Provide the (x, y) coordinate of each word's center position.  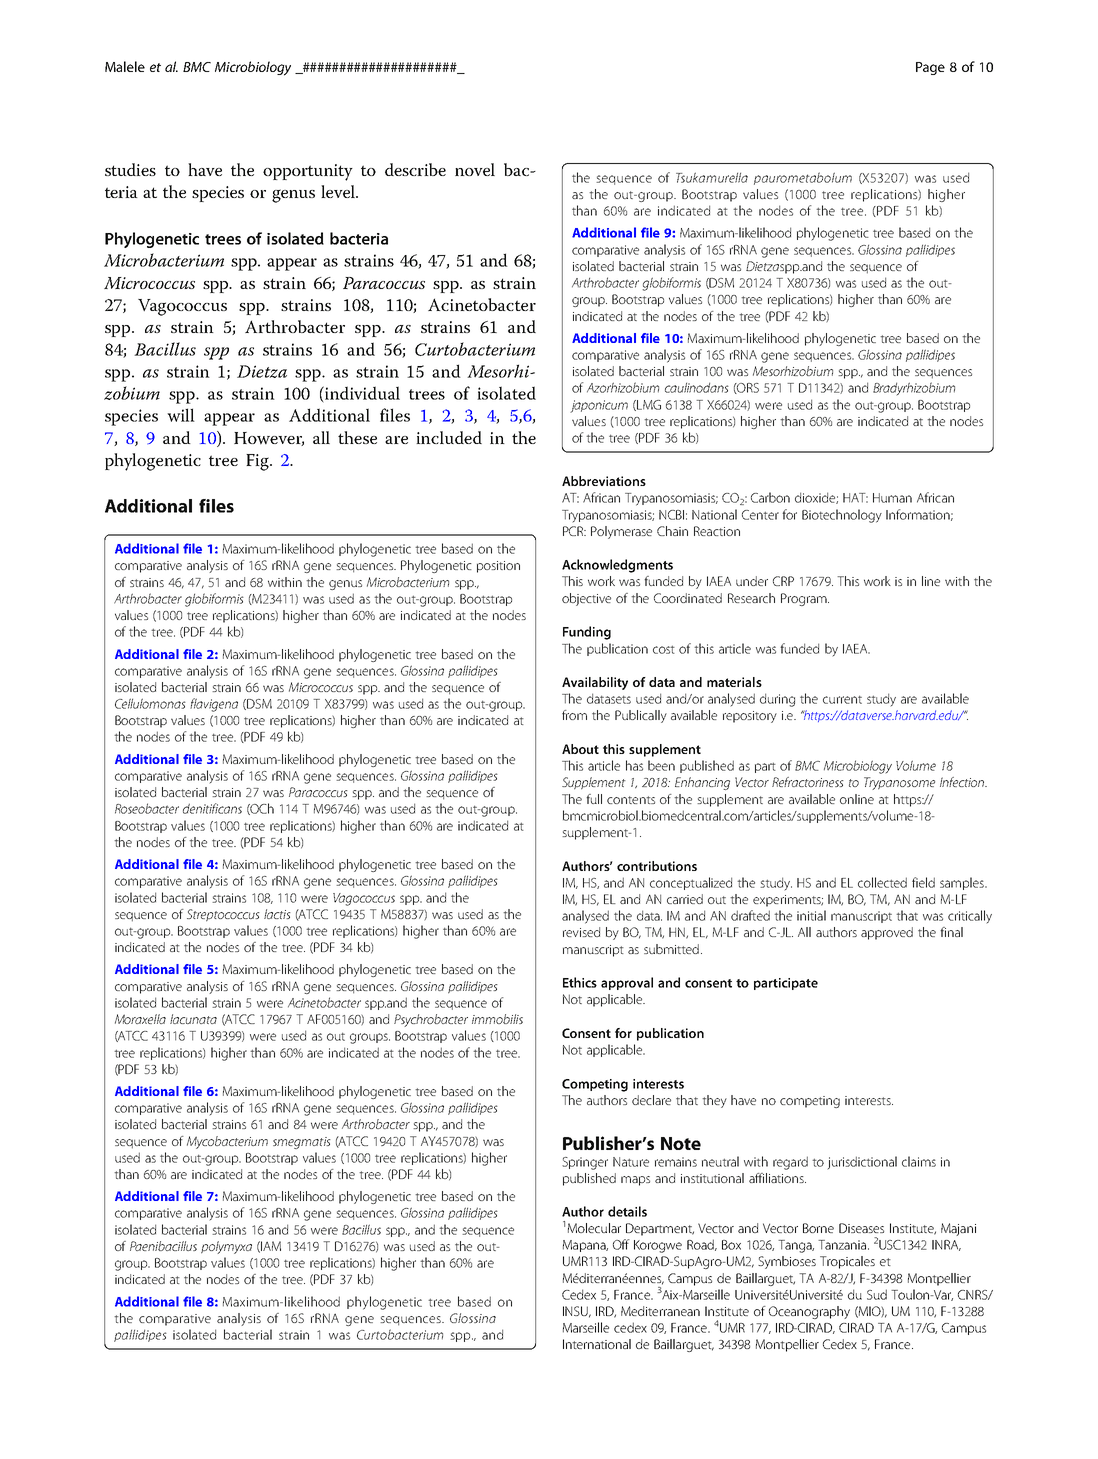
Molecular (594, 1228)
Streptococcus (223, 915)
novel (475, 169)
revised (581, 932)
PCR (574, 531)
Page (930, 68)
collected (882, 882)
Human (892, 498)
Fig (258, 462)
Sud (877, 1294)
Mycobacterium (227, 1142)
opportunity (308, 172)
